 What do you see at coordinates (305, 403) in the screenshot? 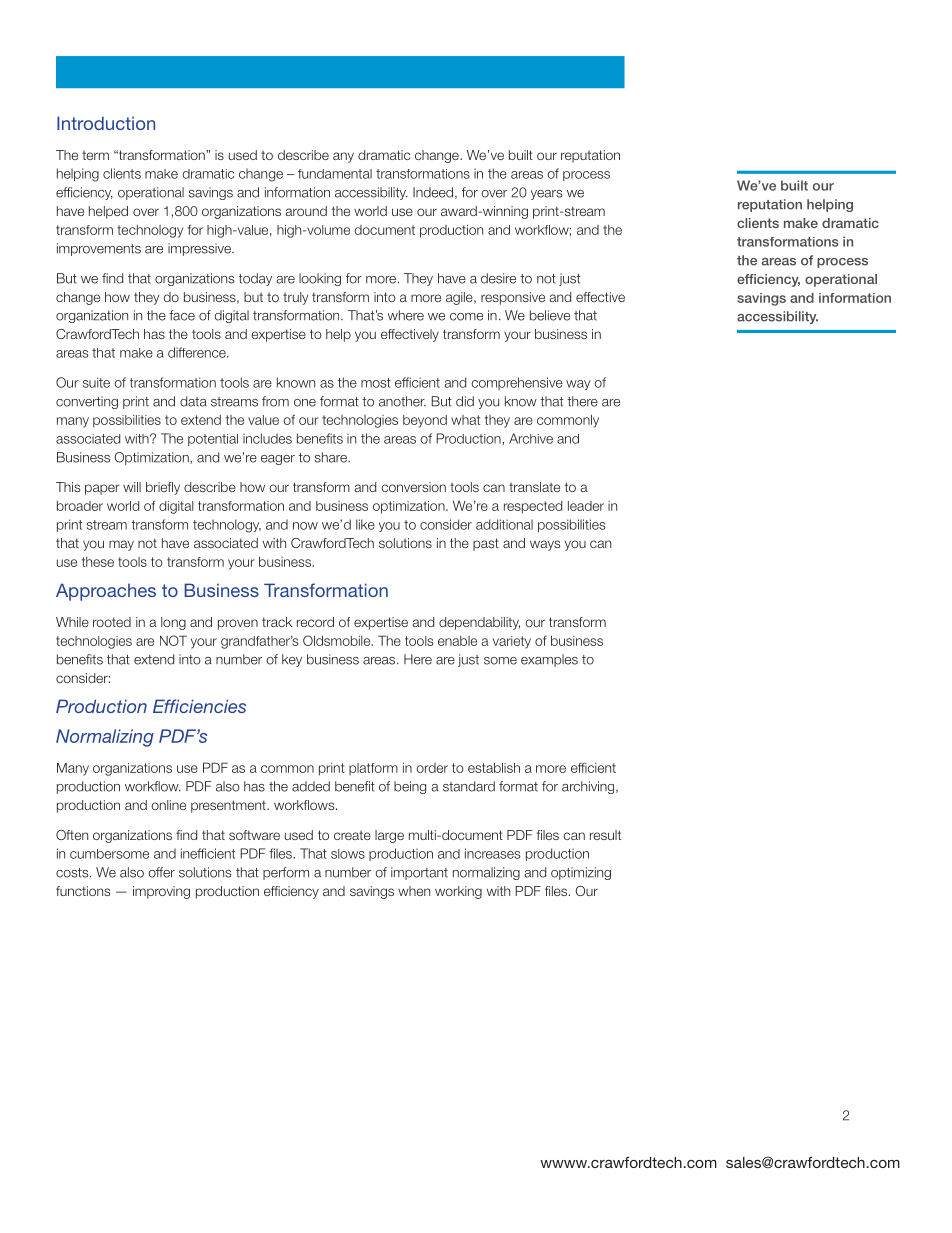
I see `one` at bounding box center [305, 403].
